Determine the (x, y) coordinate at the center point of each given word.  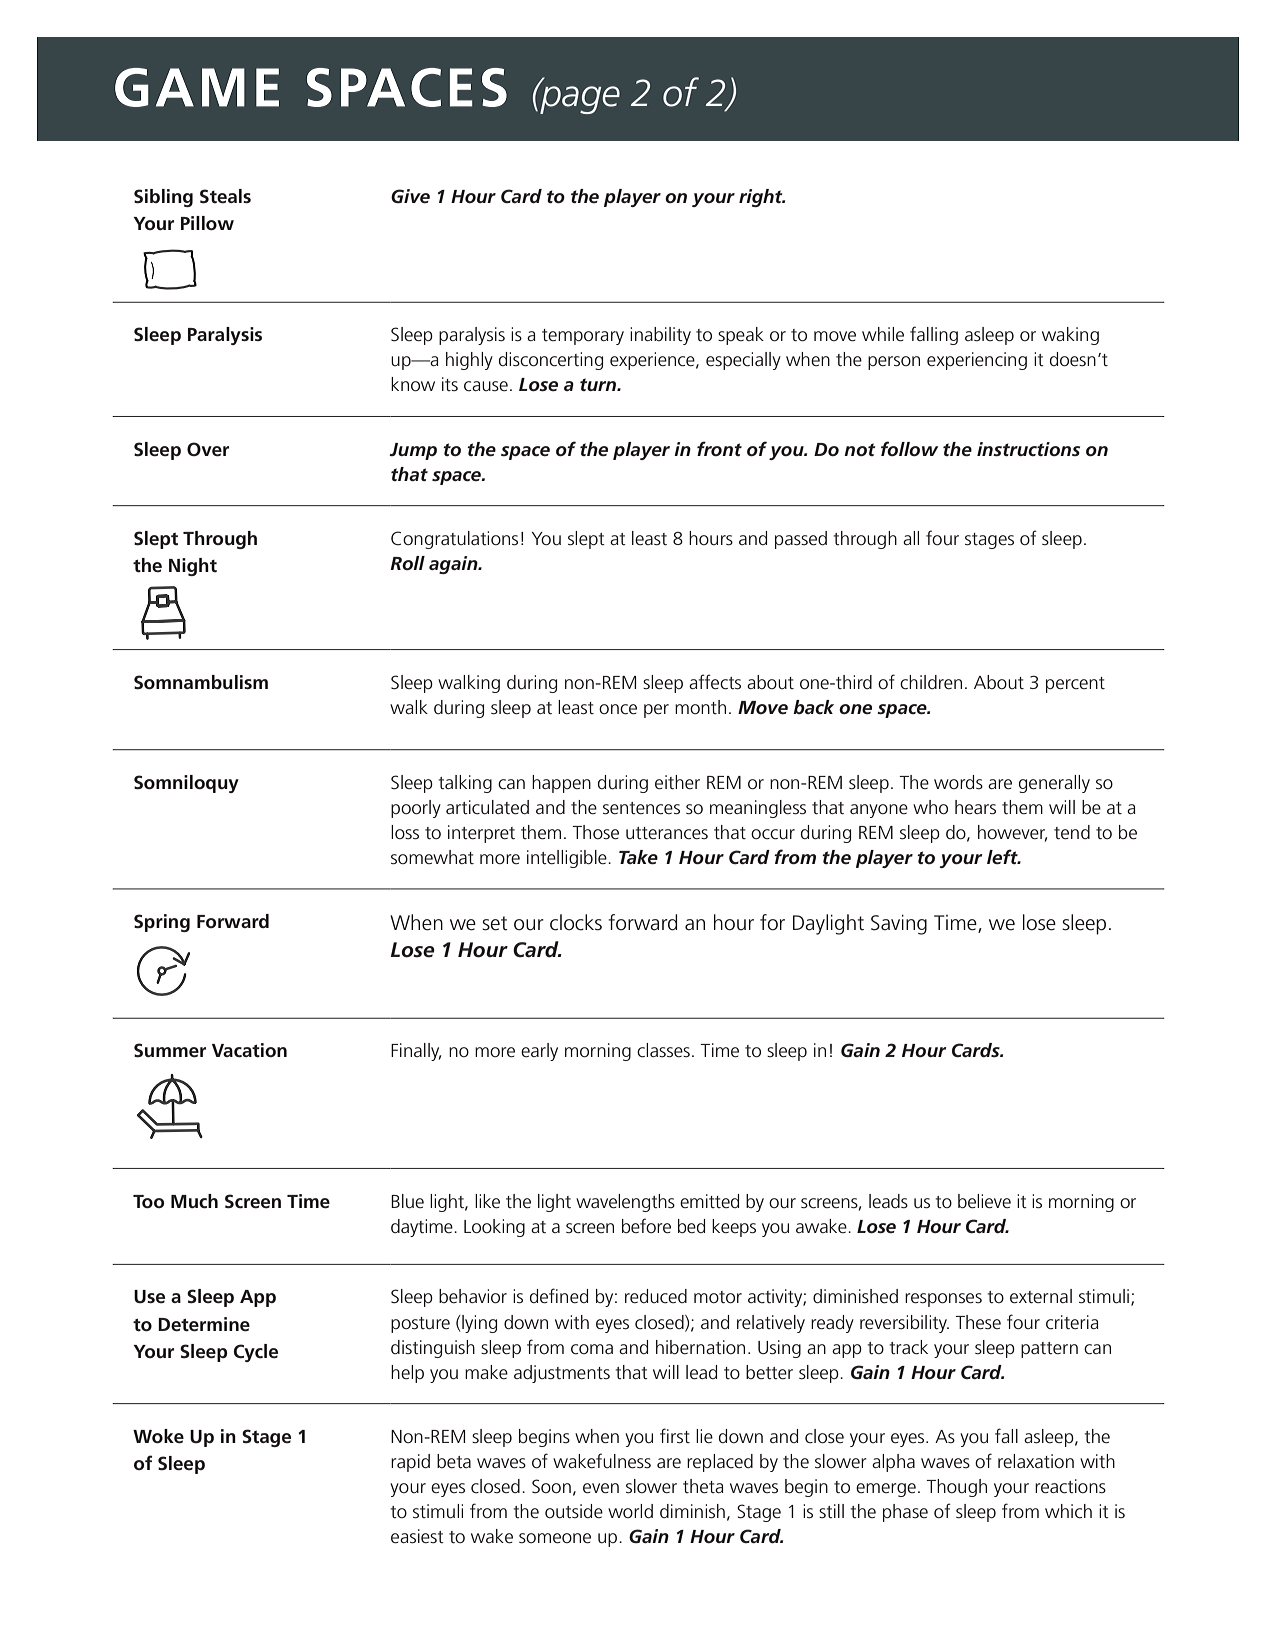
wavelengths (625, 1203)
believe (984, 1201)
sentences (641, 808)
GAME (197, 87)
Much (194, 1201)
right (762, 198)
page (579, 99)
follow (909, 448)
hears (975, 807)
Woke (158, 1436)
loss (405, 832)
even (601, 1488)
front (719, 448)
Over (208, 449)
